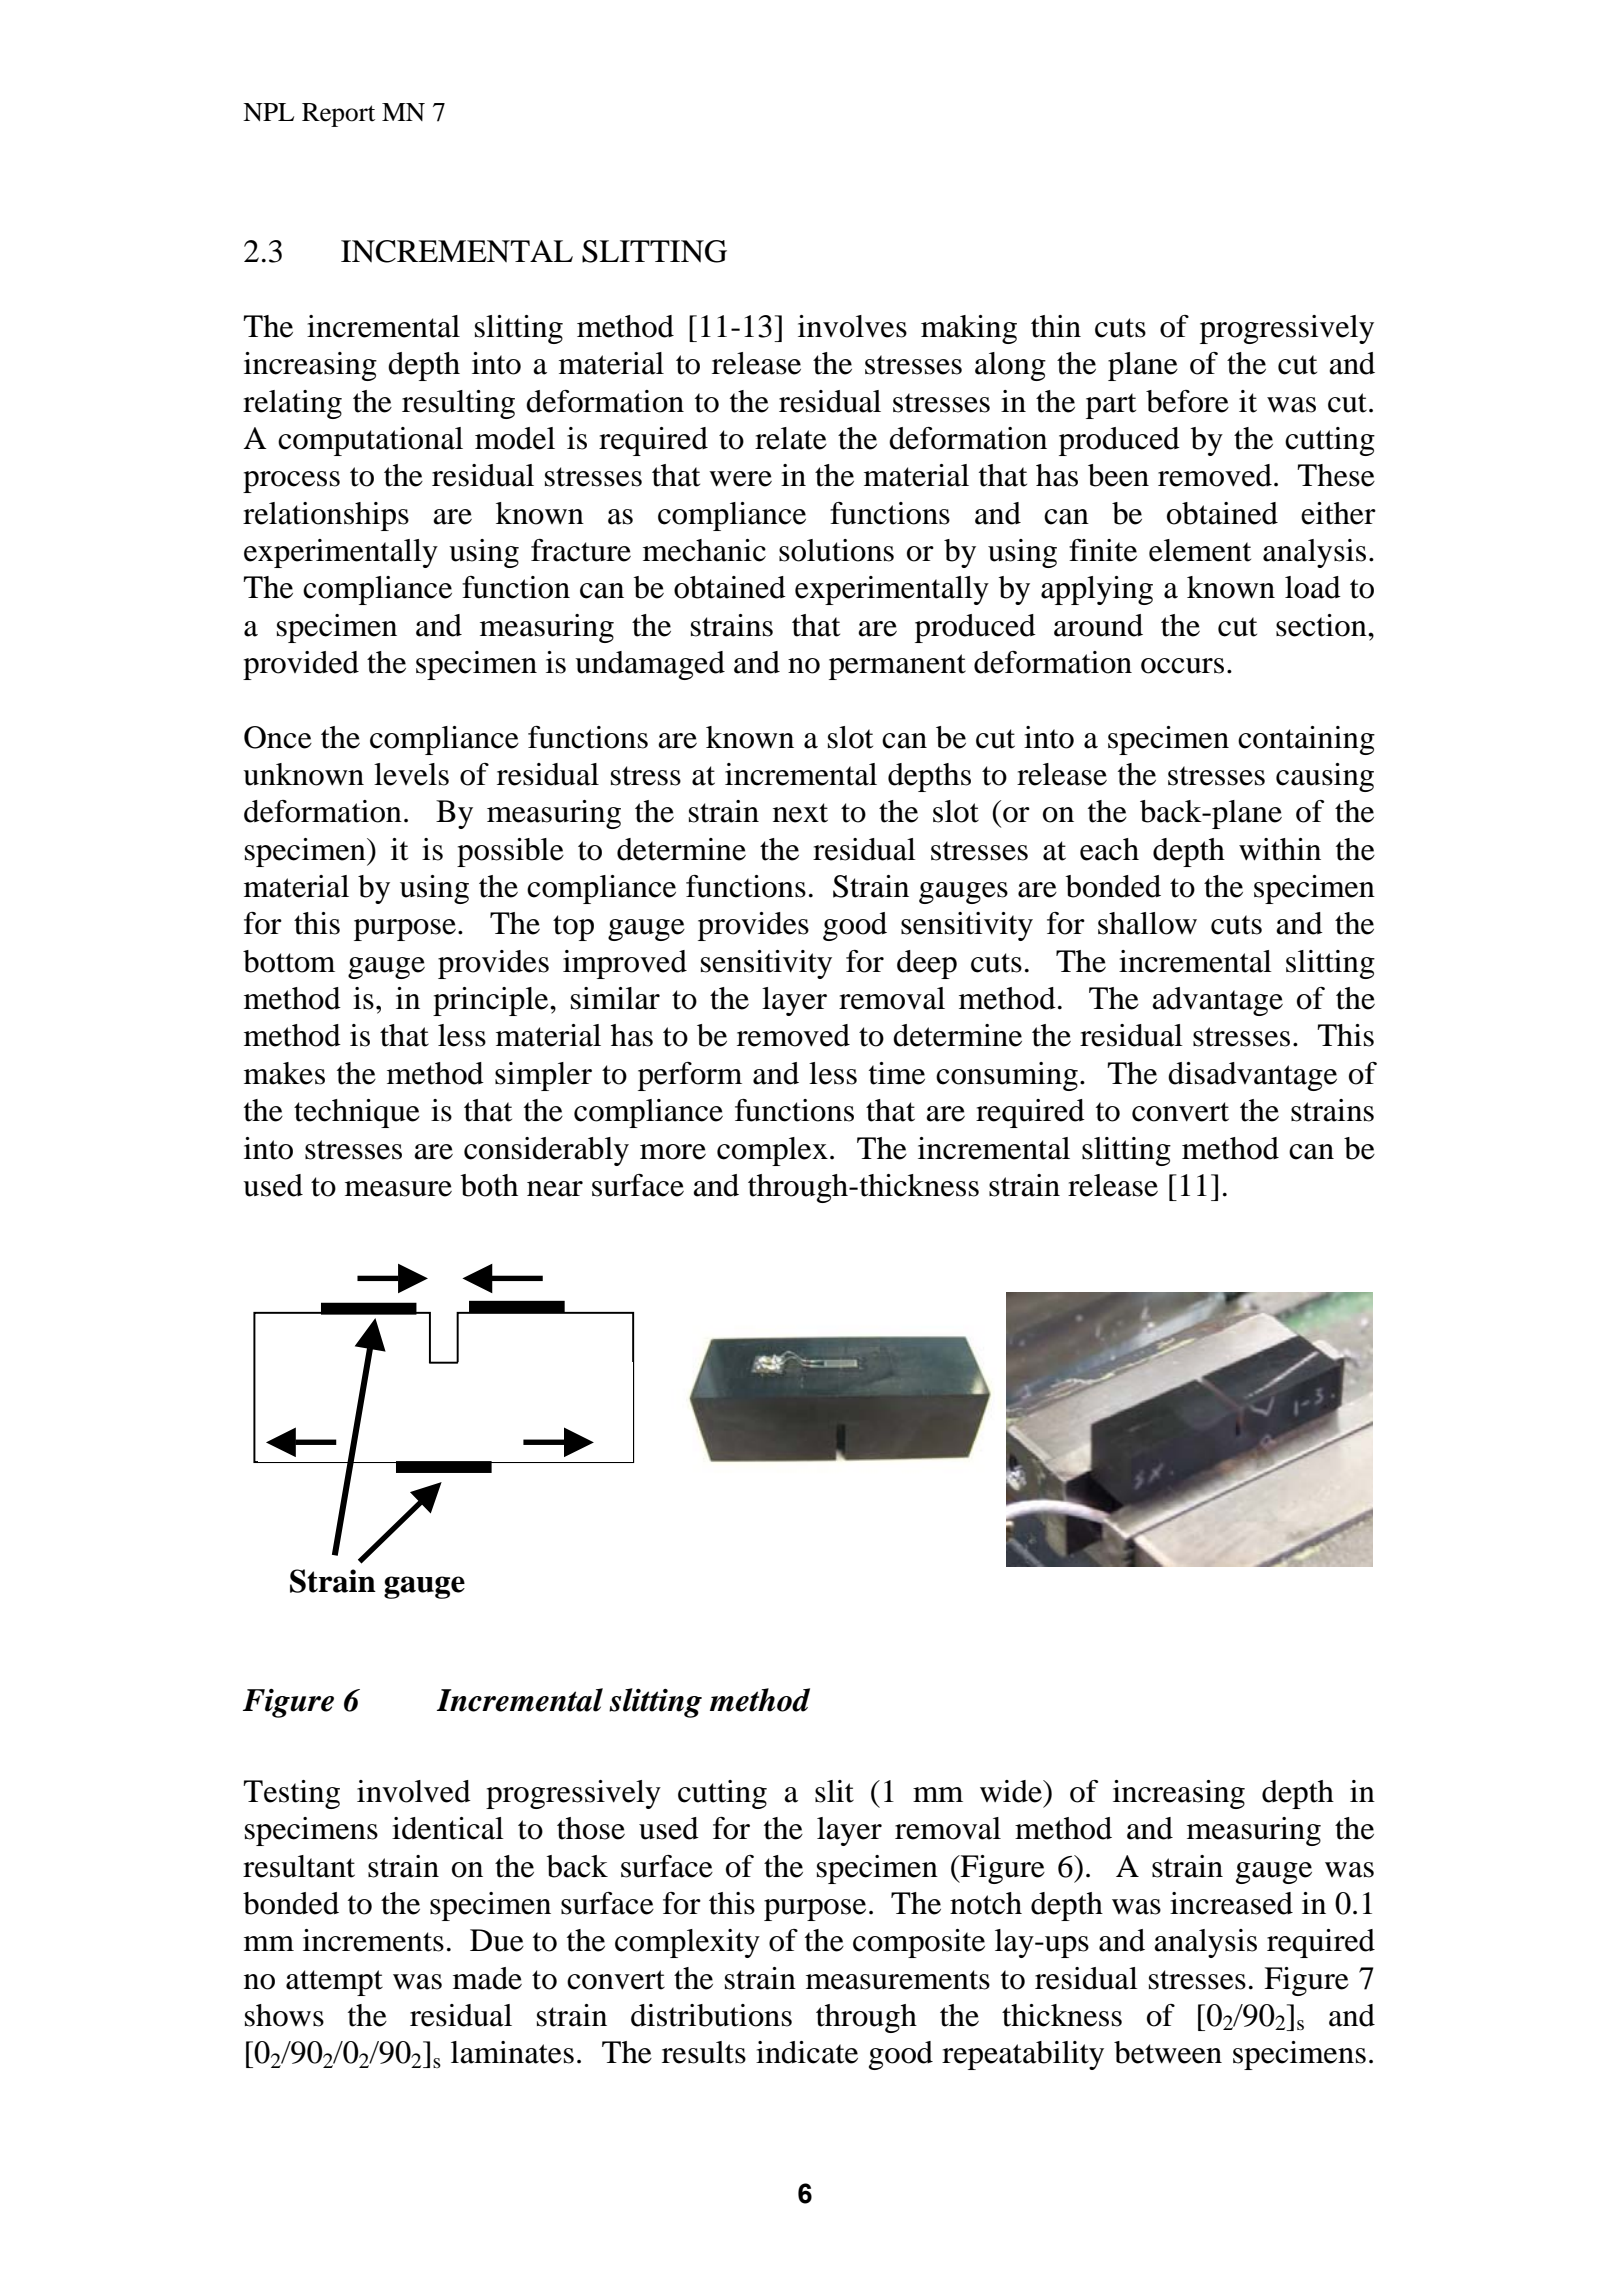  Describe the element at coordinates (334, 1983) in the screenshot. I see `attempt` at that location.
